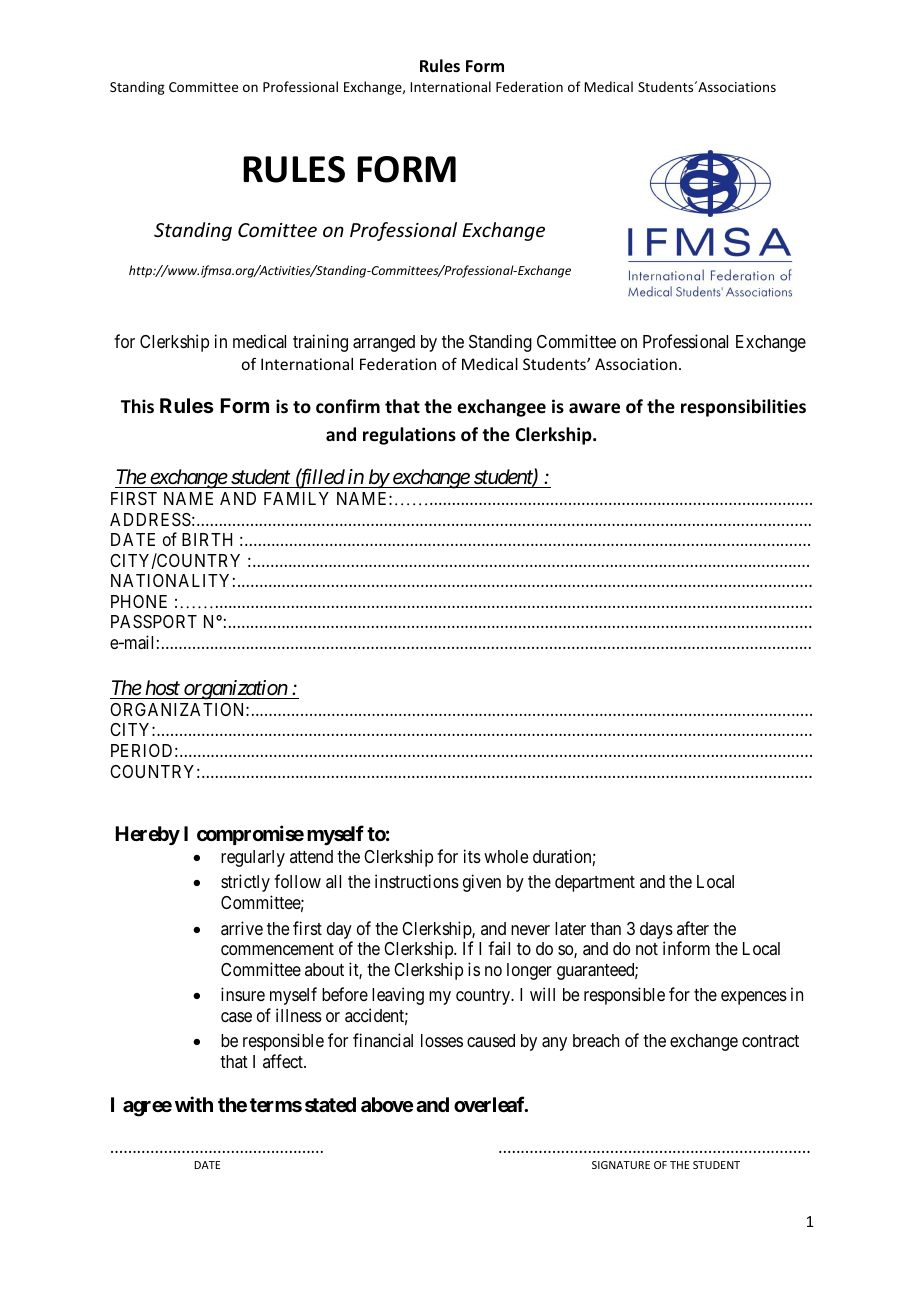 Image resolution: width=924 pixels, height=1308 pixels. Describe the element at coordinates (277, 230) in the screenshot. I see `Comittee` at that location.
